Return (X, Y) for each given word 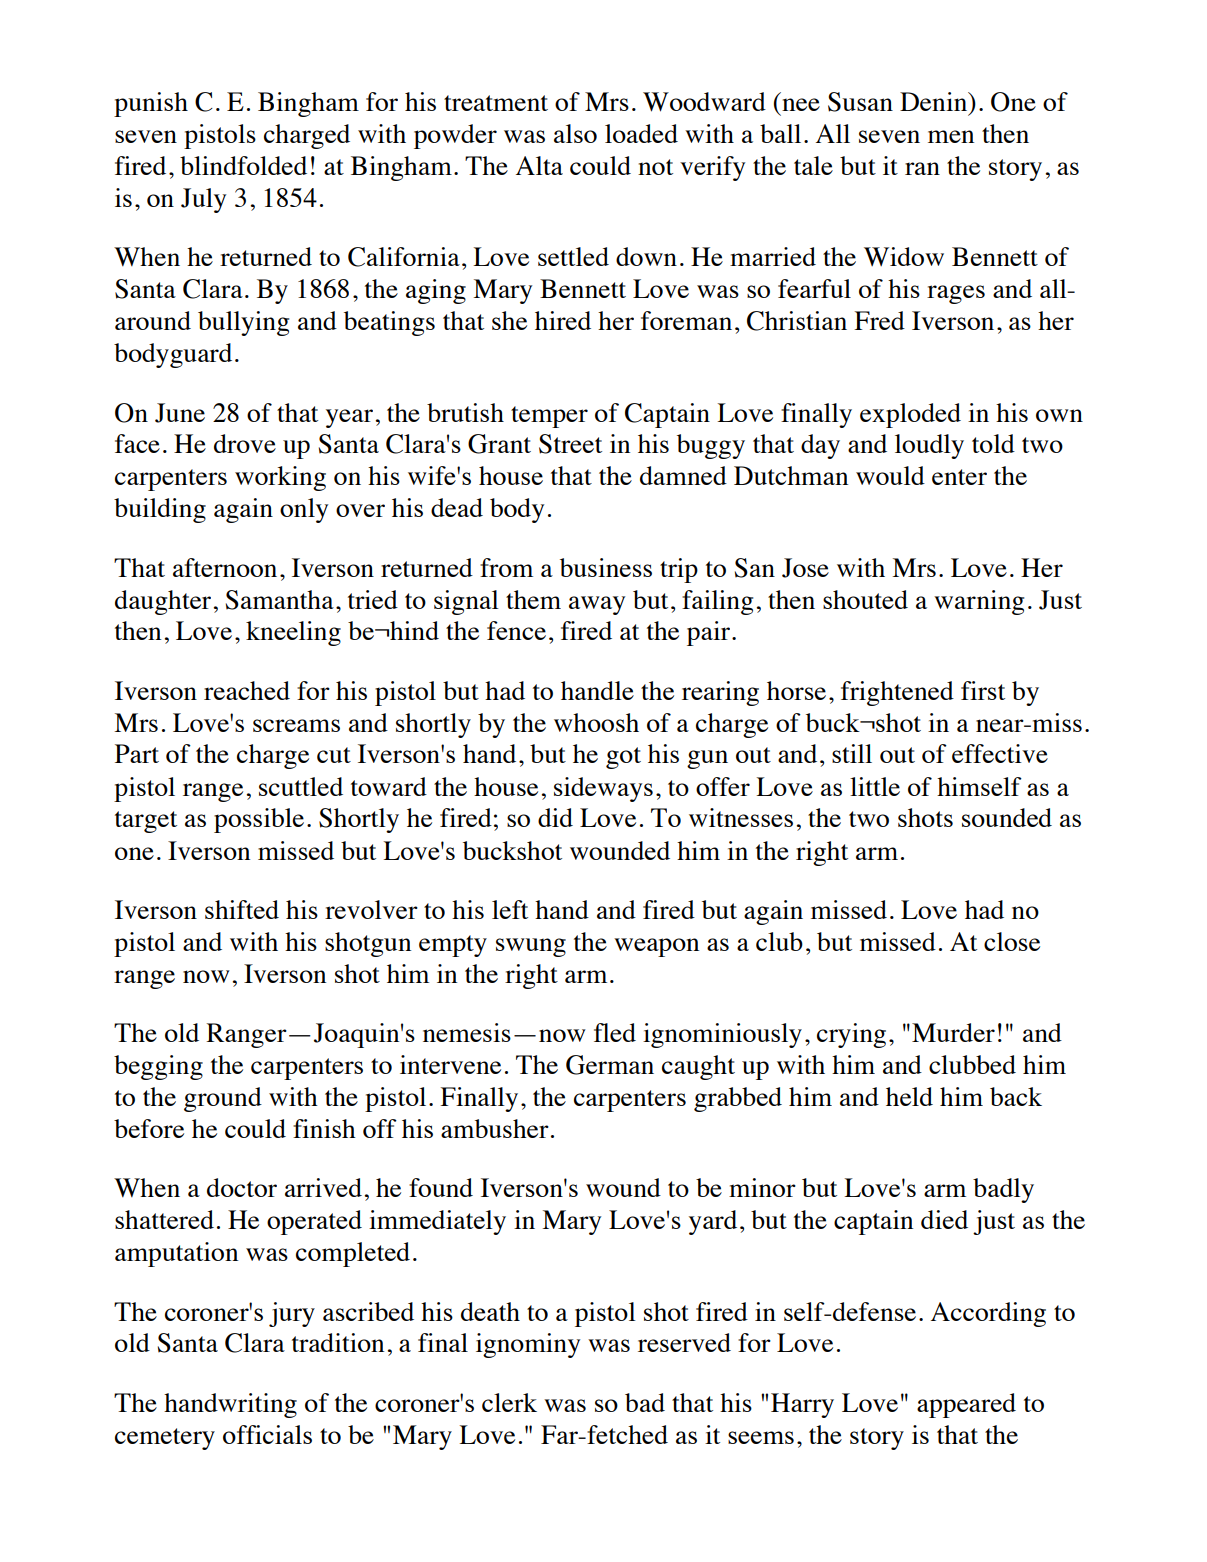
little (875, 786)
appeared (966, 1405)
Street (570, 444)
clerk (509, 1402)
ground (223, 1099)
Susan (860, 102)
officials (267, 1434)
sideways (603, 789)
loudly (929, 446)
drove (245, 443)
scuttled (301, 786)
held (909, 1096)
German (610, 1065)
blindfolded (243, 165)
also (575, 133)
